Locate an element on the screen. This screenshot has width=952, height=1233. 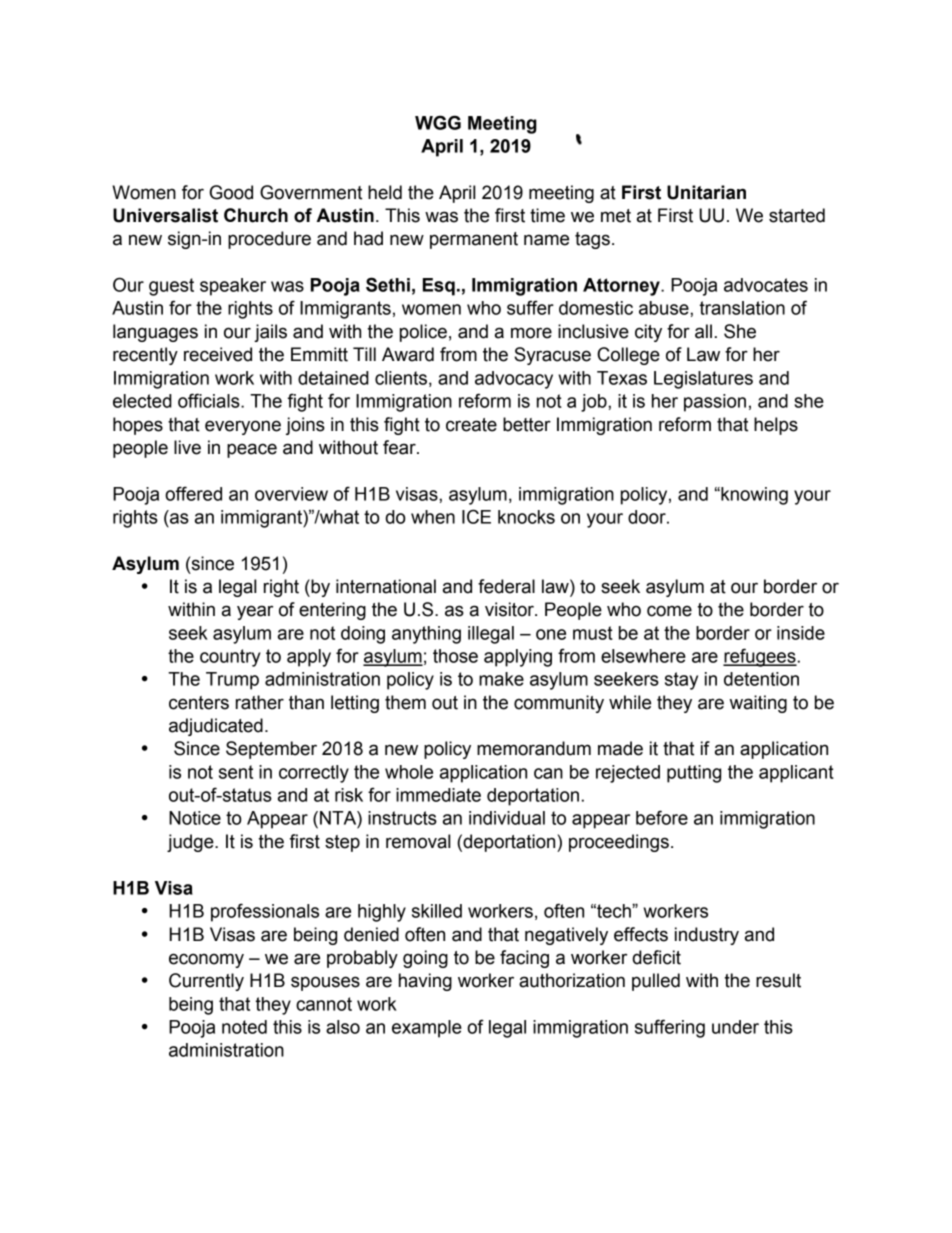
Church is located at coordinates (256, 215).
